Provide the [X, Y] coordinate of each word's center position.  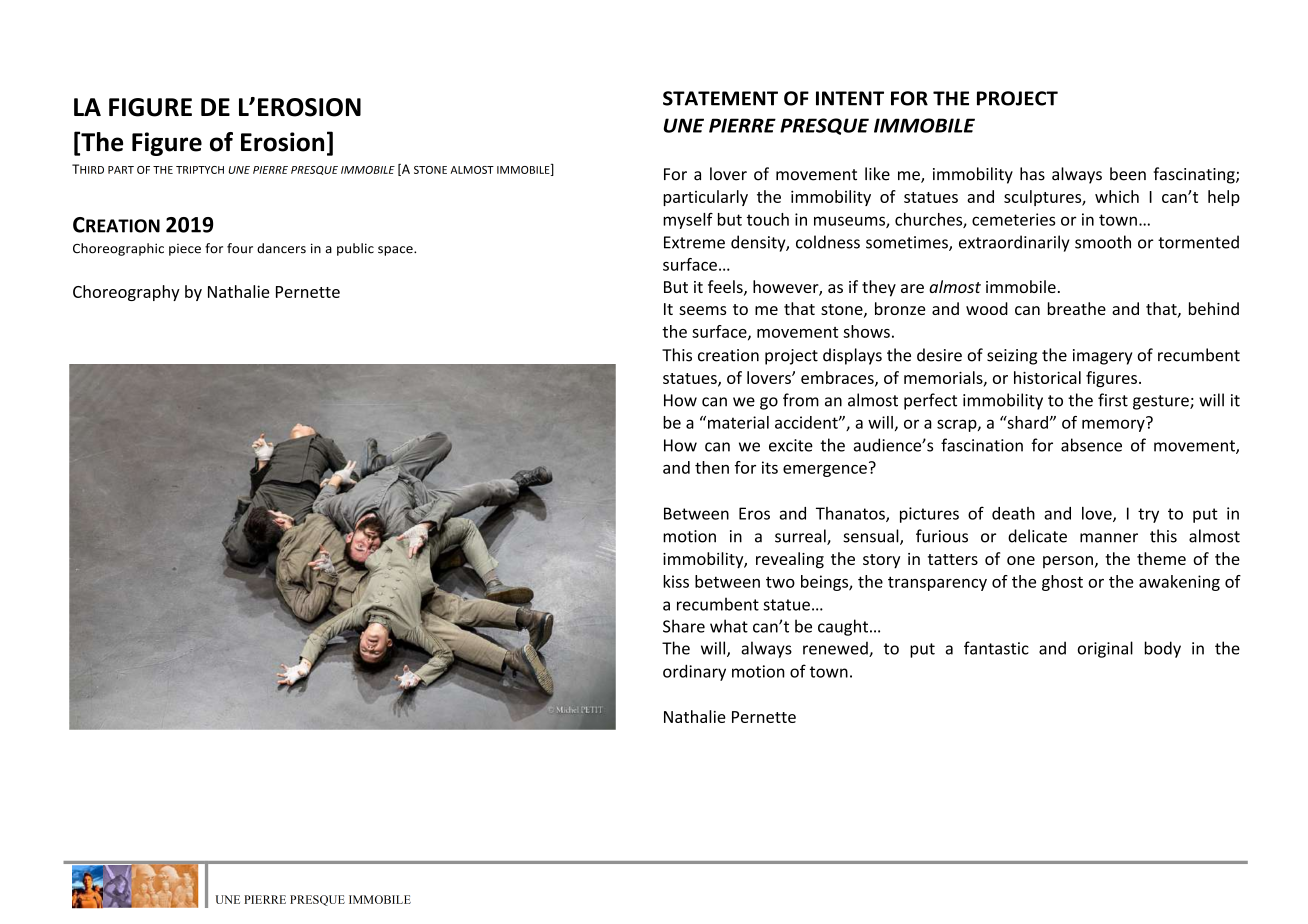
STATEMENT [720, 98]
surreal [801, 537]
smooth [1103, 242]
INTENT [850, 98]
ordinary [694, 673]
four [240, 248]
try [1148, 515]
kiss [676, 581]
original [1105, 649]
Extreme [694, 242]
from [801, 400]
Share [684, 626]
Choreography [126, 293]
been [1128, 174]
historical [1047, 377]
